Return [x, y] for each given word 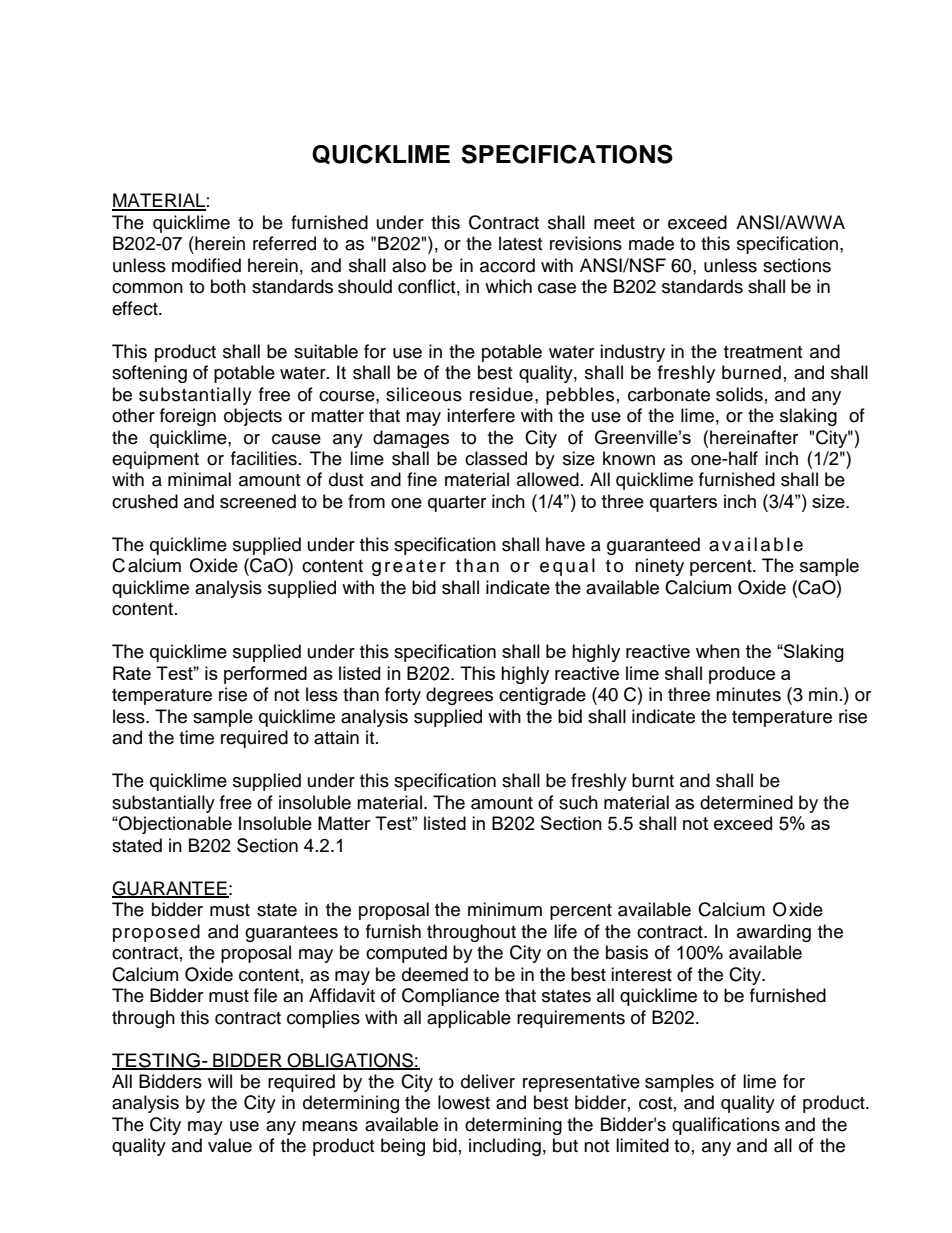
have [565, 544]
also [409, 265]
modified [206, 265]
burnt [653, 780]
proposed [156, 933]
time [196, 737]
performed [265, 675]
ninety [659, 567]
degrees [459, 696]
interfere [481, 415]
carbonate [669, 394]
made [651, 243]
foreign [188, 417]
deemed [435, 974]
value [230, 1145]
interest [641, 974]
